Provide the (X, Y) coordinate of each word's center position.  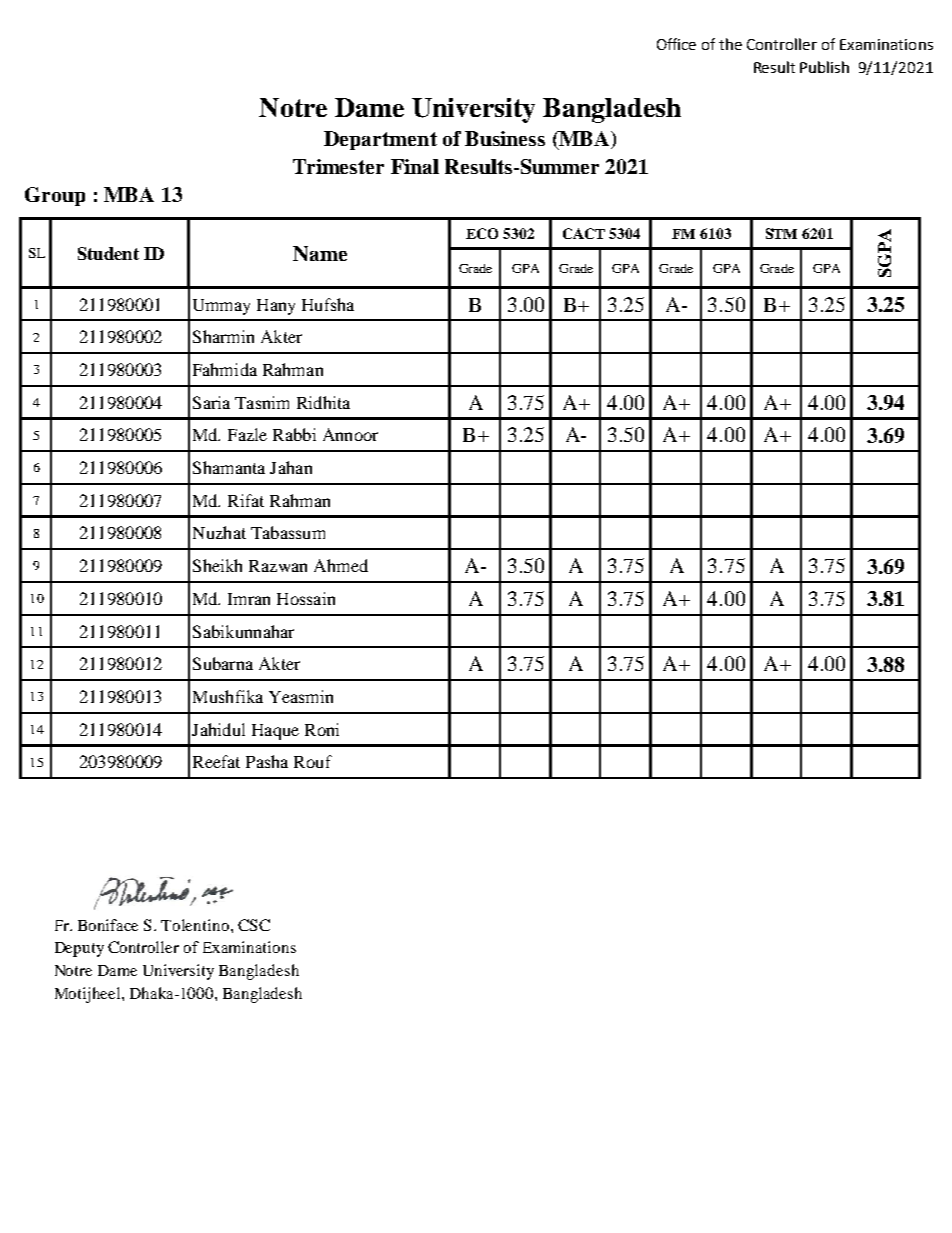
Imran (249, 599)
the (730, 44)
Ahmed (341, 565)
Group (55, 196)
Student (108, 253)
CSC (254, 925)
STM (781, 233)
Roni (322, 729)
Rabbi (294, 434)
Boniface (108, 925)
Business (505, 138)
